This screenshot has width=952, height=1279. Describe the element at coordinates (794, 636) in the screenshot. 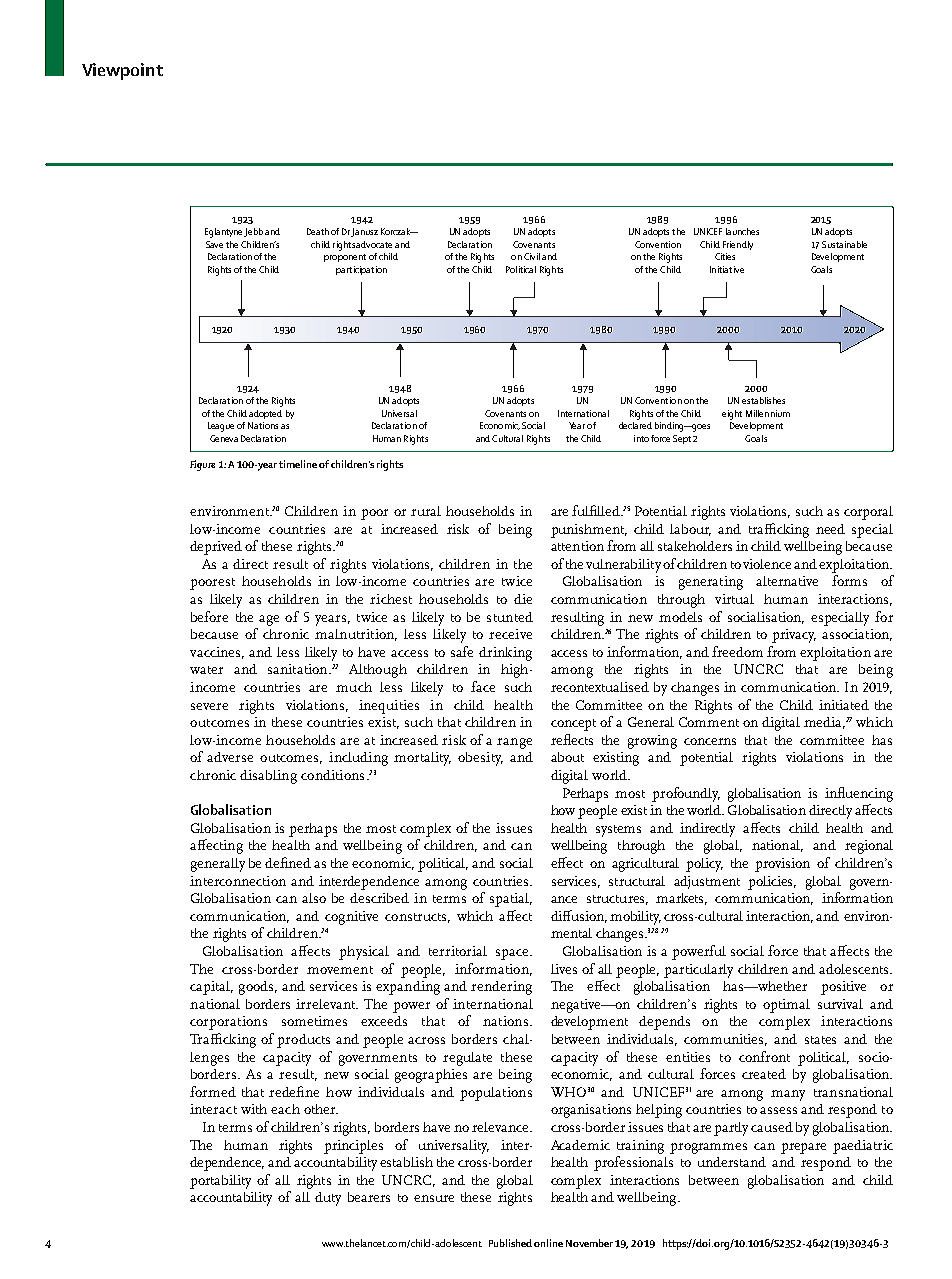

I see `privacy` at that location.
